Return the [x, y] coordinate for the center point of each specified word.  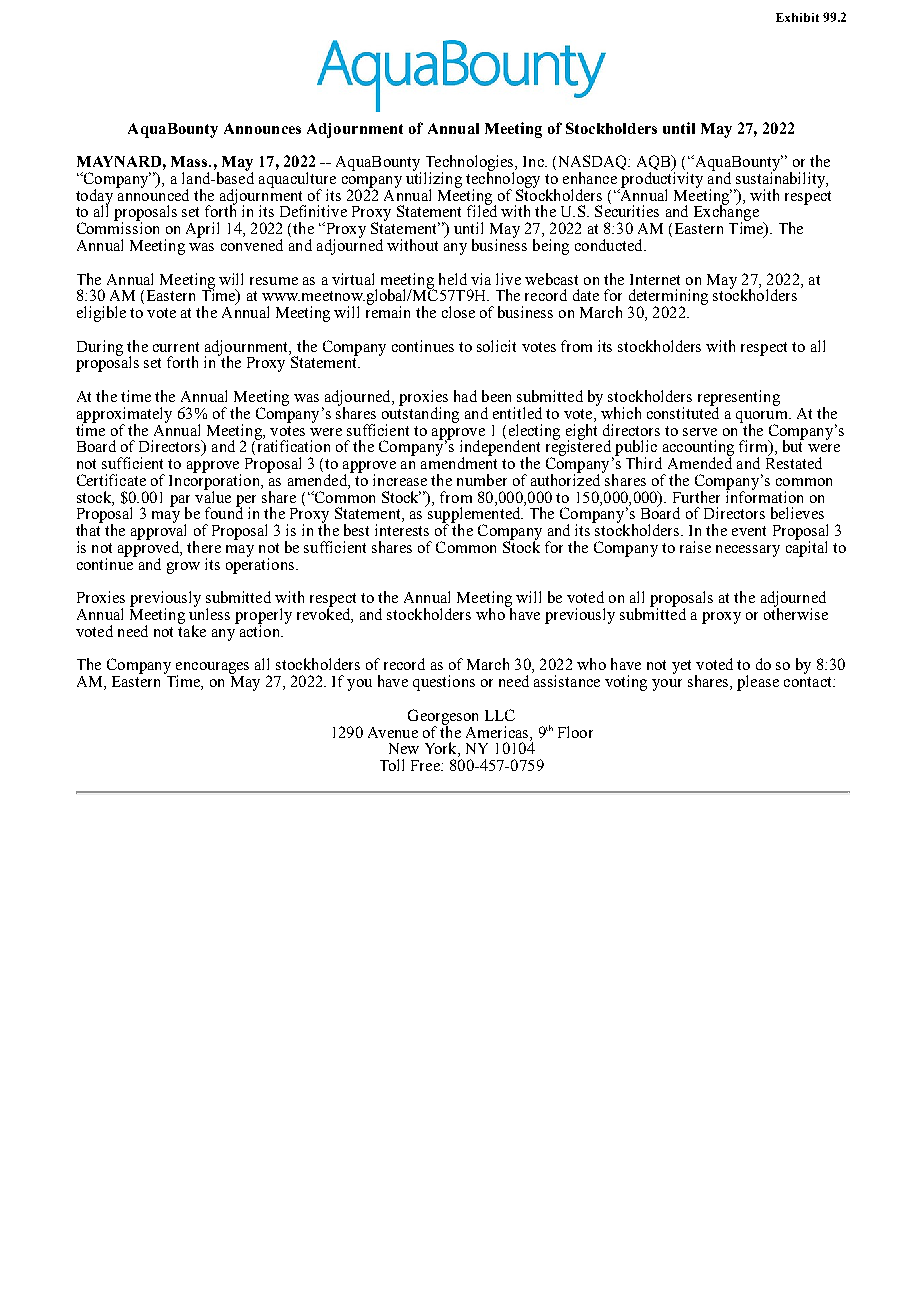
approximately [124, 416]
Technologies [470, 164]
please [758, 683]
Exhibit [797, 17]
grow [183, 568]
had [465, 396]
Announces [262, 128]
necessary [748, 551]
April [202, 230]
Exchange [726, 213]
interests [402, 530]
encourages [211, 669]
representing [739, 399]
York [442, 749]
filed [482, 210]
